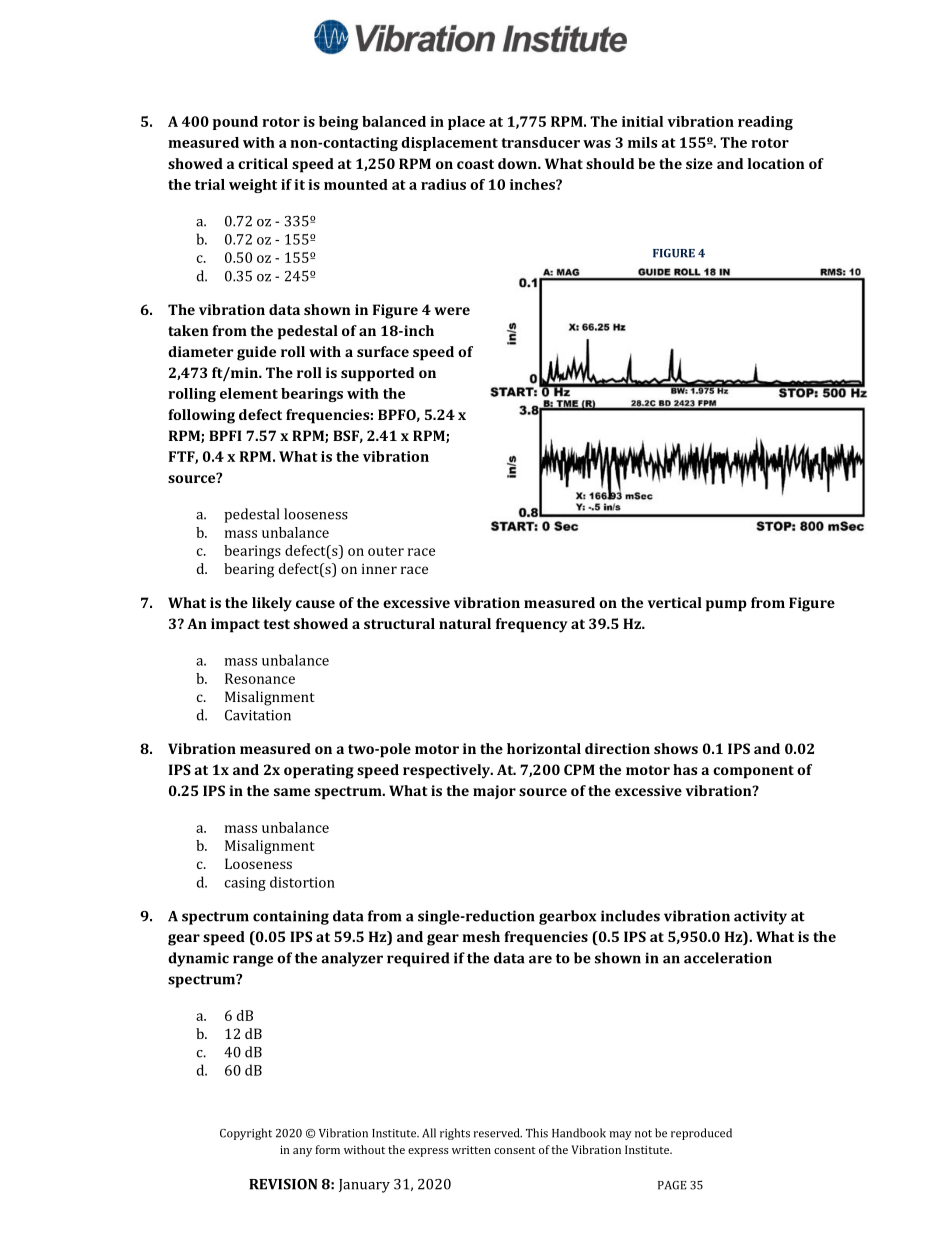 The width and height of the image is (952, 1233). What do you see at coordinates (540, 959) in the image?
I see `are` at bounding box center [540, 959].
